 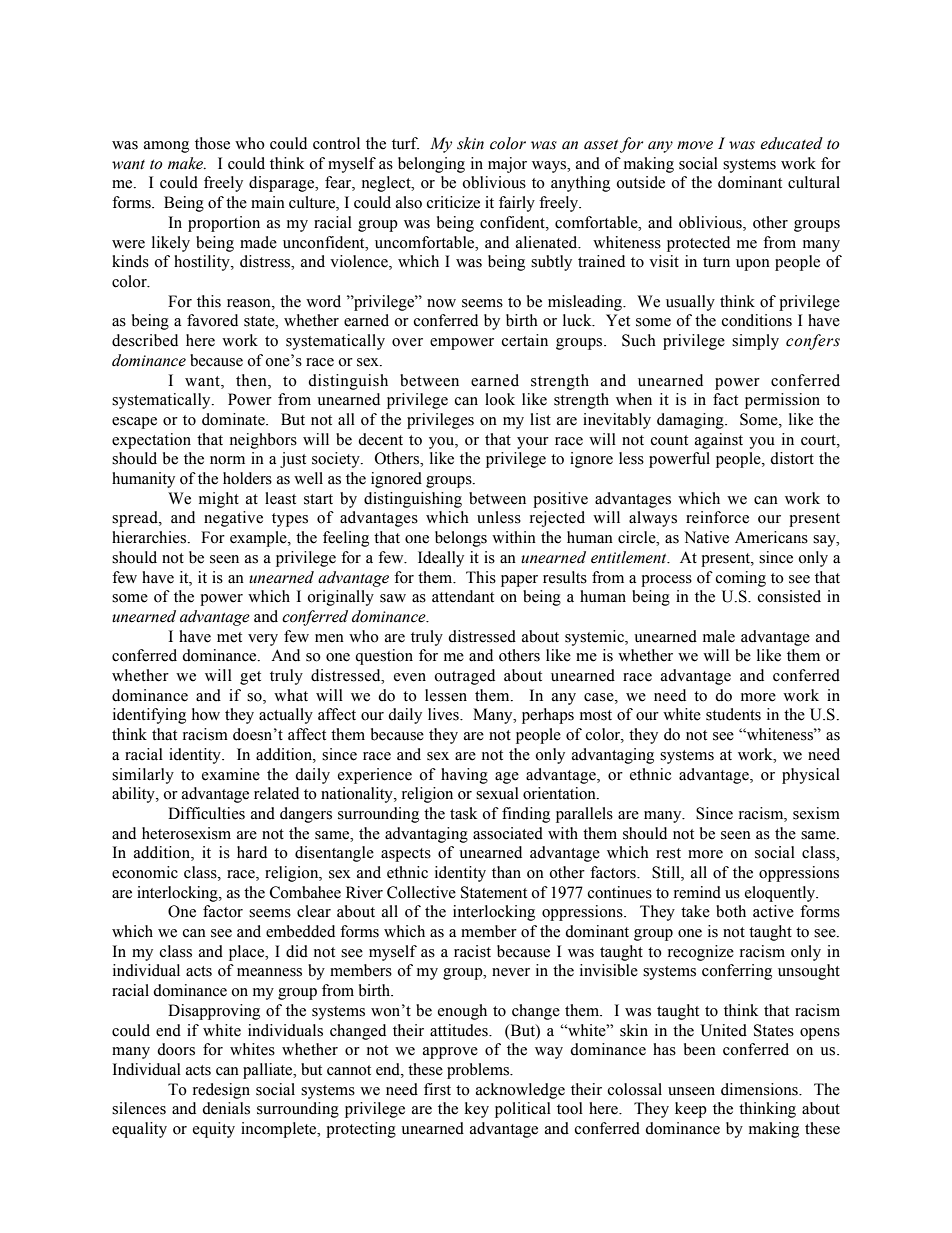 I want to click on major, so click(x=507, y=165).
